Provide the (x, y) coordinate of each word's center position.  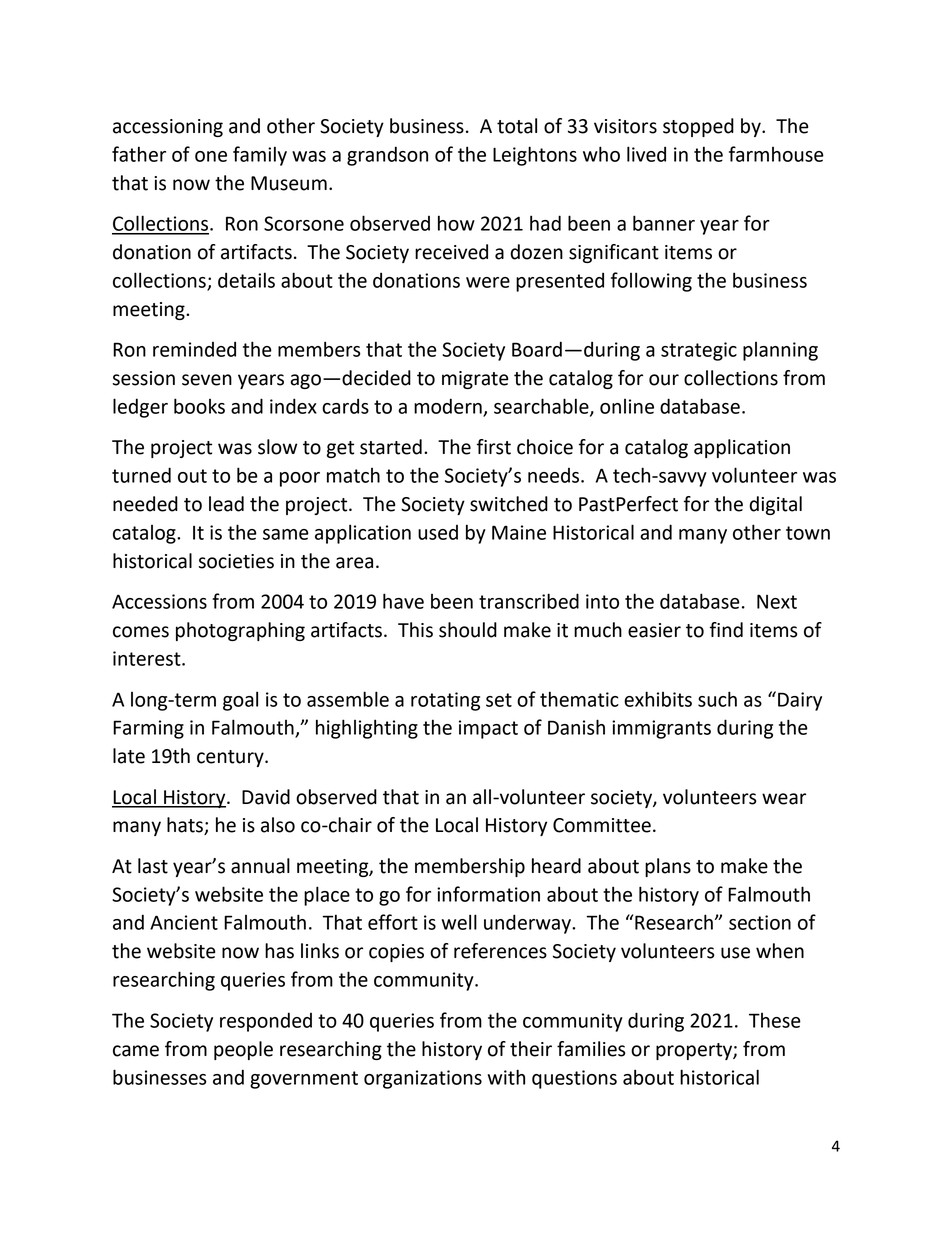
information (488, 894)
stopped (698, 127)
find (726, 630)
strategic (699, 351)
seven (207, 380)
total (517, 126)
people (243, 1050)
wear (784, 799)
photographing (240, 631)
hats (186, 826)
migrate (475, 380)
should (468, 630)
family (260, 156)
